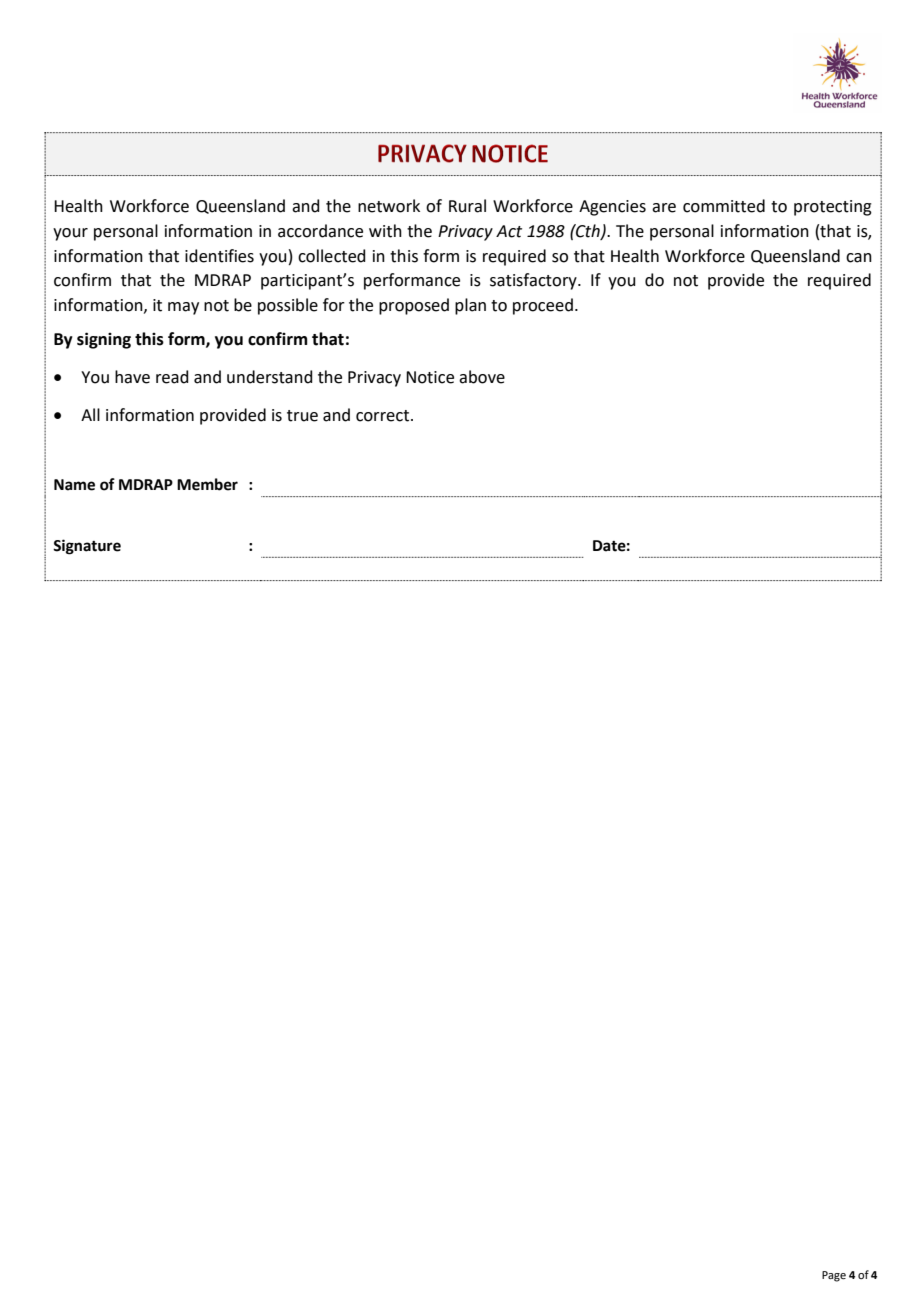 The width and height of the image is (924, 1309). What do you see at coordinates (724, 206) in the image?
I see `committed` at bounding box center [724, 206].
